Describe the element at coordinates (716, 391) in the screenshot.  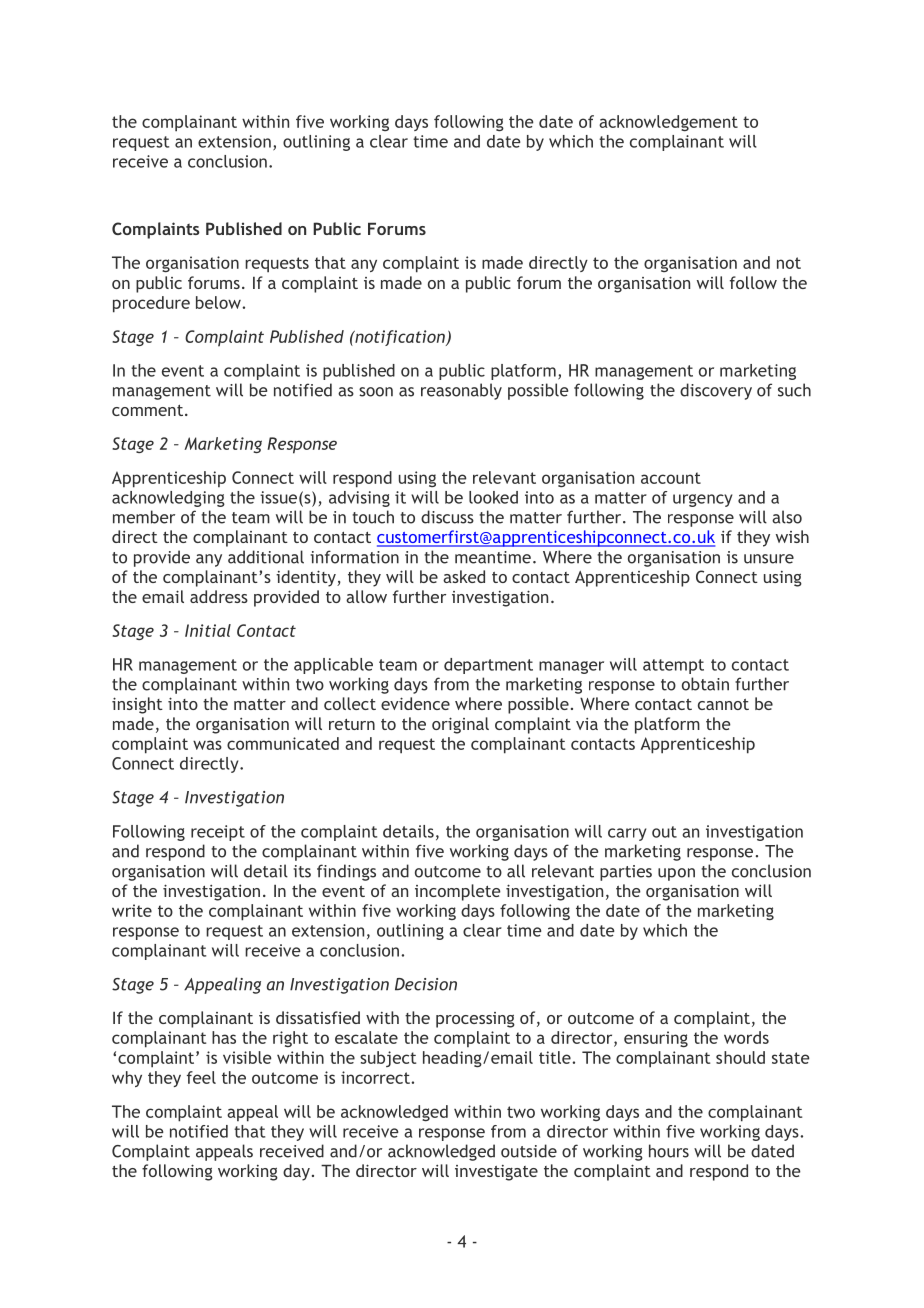
I see `discovery` at that location.
